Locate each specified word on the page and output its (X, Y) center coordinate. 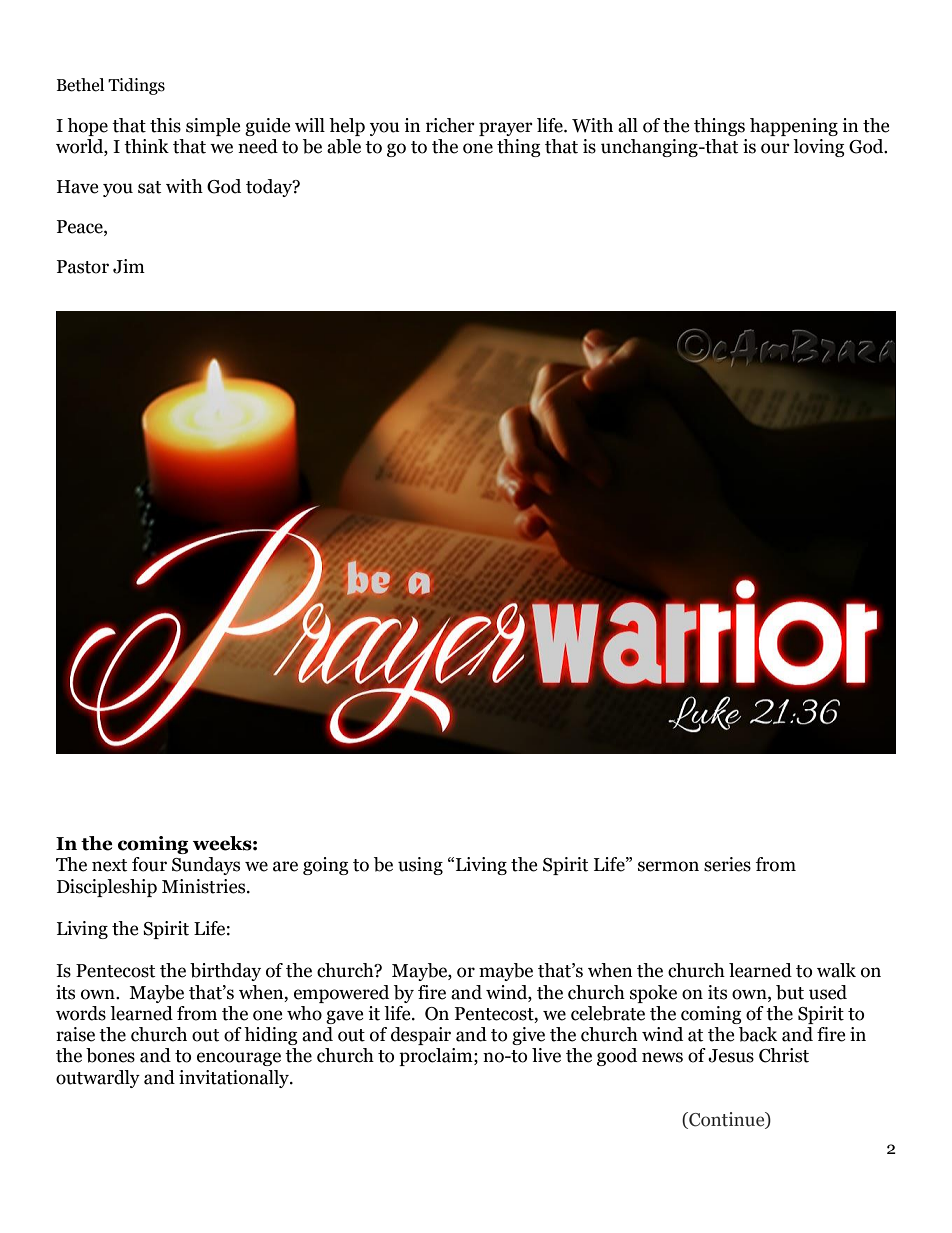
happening (794, 127)
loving (819, 148)
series (727, 864)
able (344, 146)
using (420, 866)
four (149, 864)
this (165, 125)
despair (421, 1036)
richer (450, 125)
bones (110, 1055)
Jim (129, 266)
